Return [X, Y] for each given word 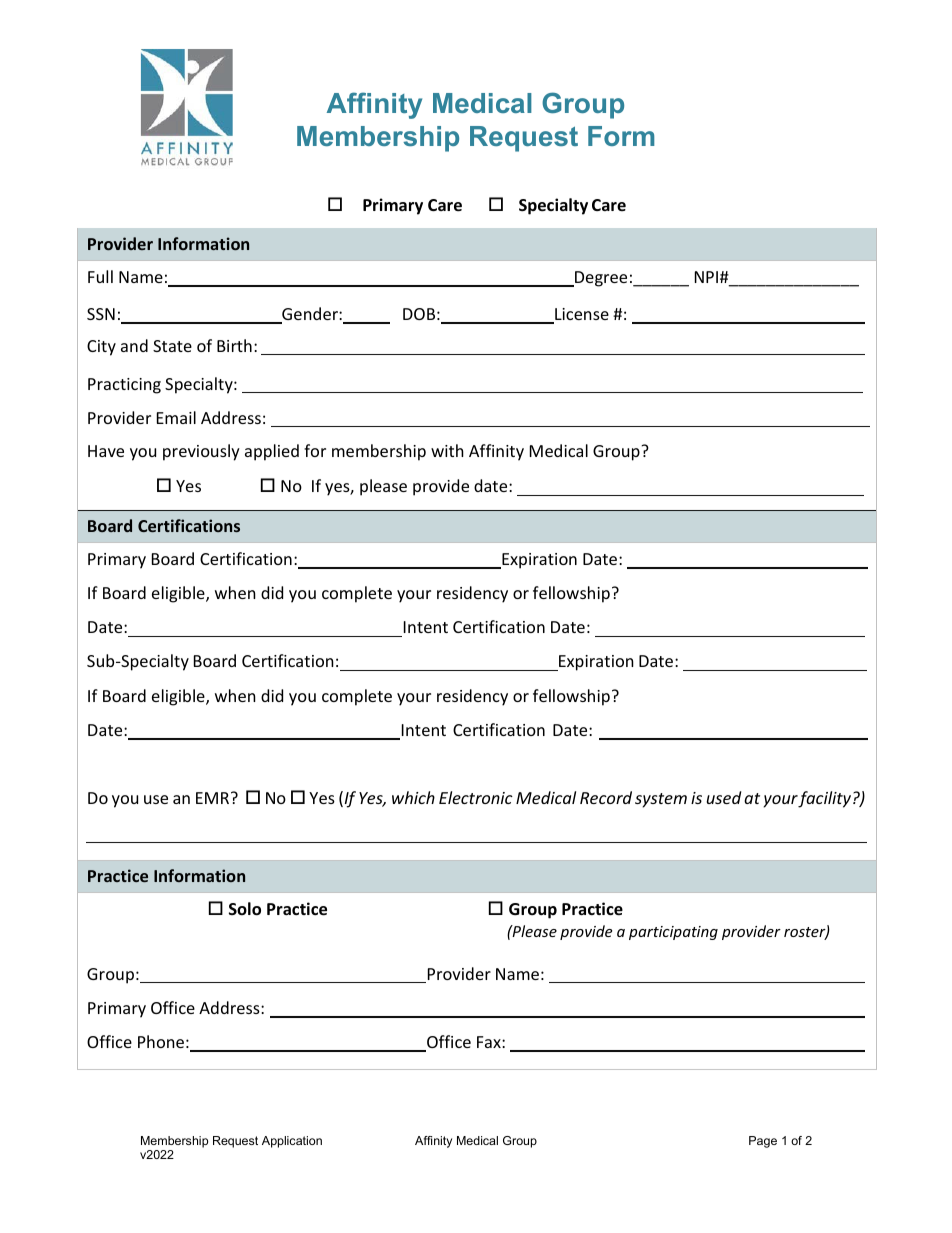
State [172, 346]
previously [201, 452]
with [447, 450]
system [661, 800]
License [581, 315]
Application [292, 1142]
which [413, 797]
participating [673, 933]
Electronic [476, 797]
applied [272, 452]
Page [763, 1142]
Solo [245, 909]
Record [606, 797]
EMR [214, 798]
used [724, 797]
